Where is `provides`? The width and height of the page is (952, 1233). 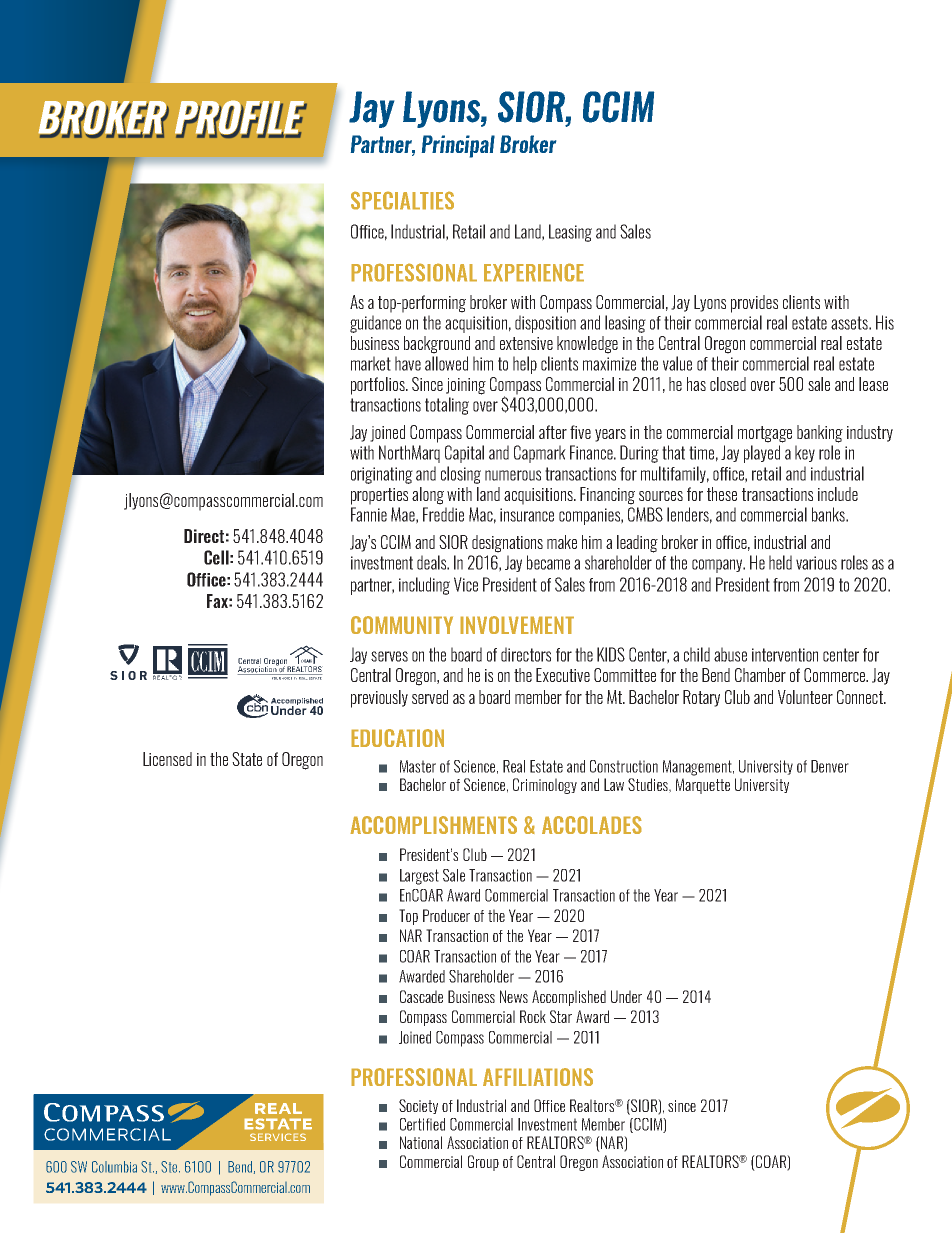 provides is located at coordinates (754, 304).
